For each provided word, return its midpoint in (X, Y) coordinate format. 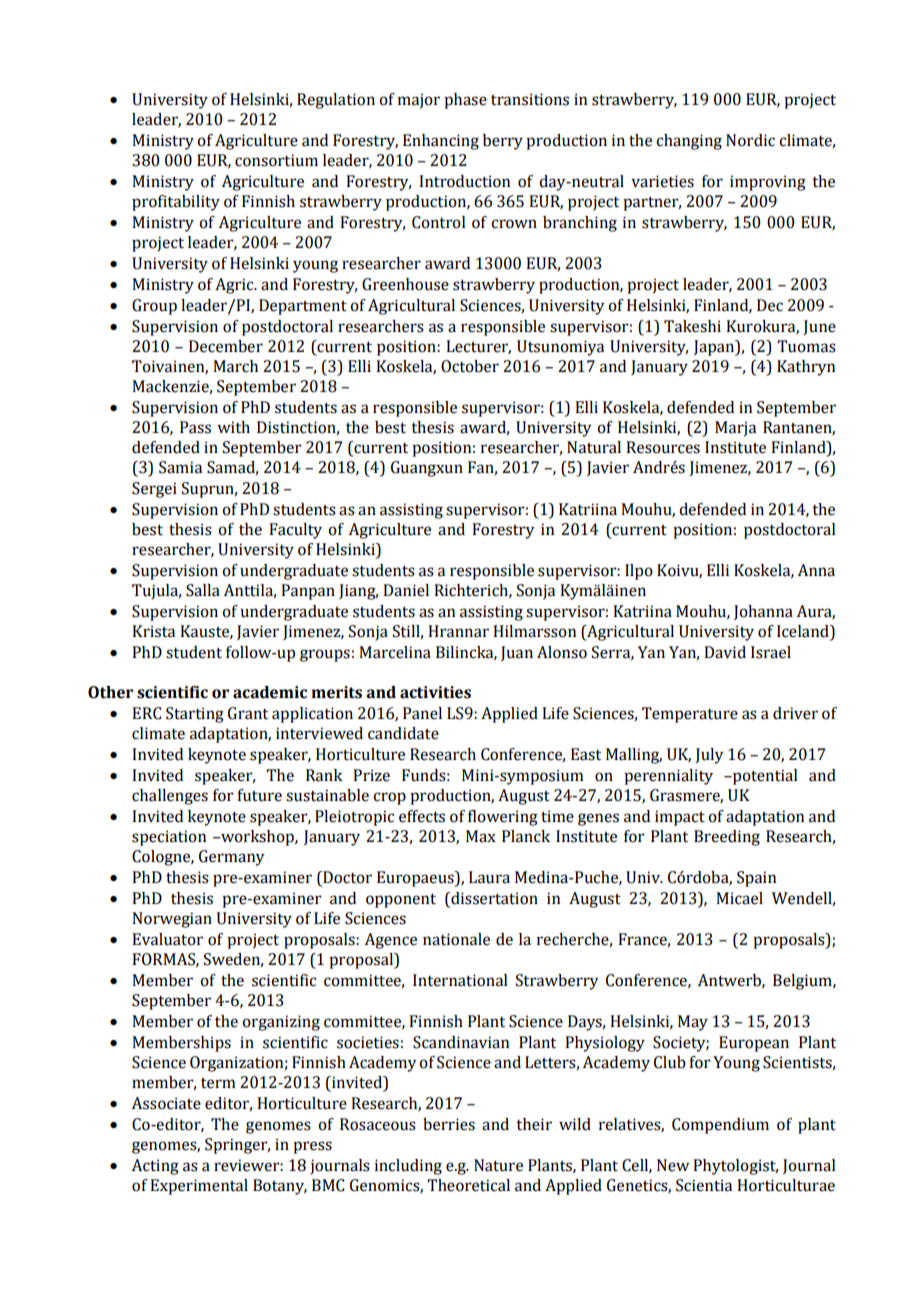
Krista (153, 631)
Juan (517, 653)
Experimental (199, 1187)
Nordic (750, 140)
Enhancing (441, 142)
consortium (276, 160)
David (725, 652)
